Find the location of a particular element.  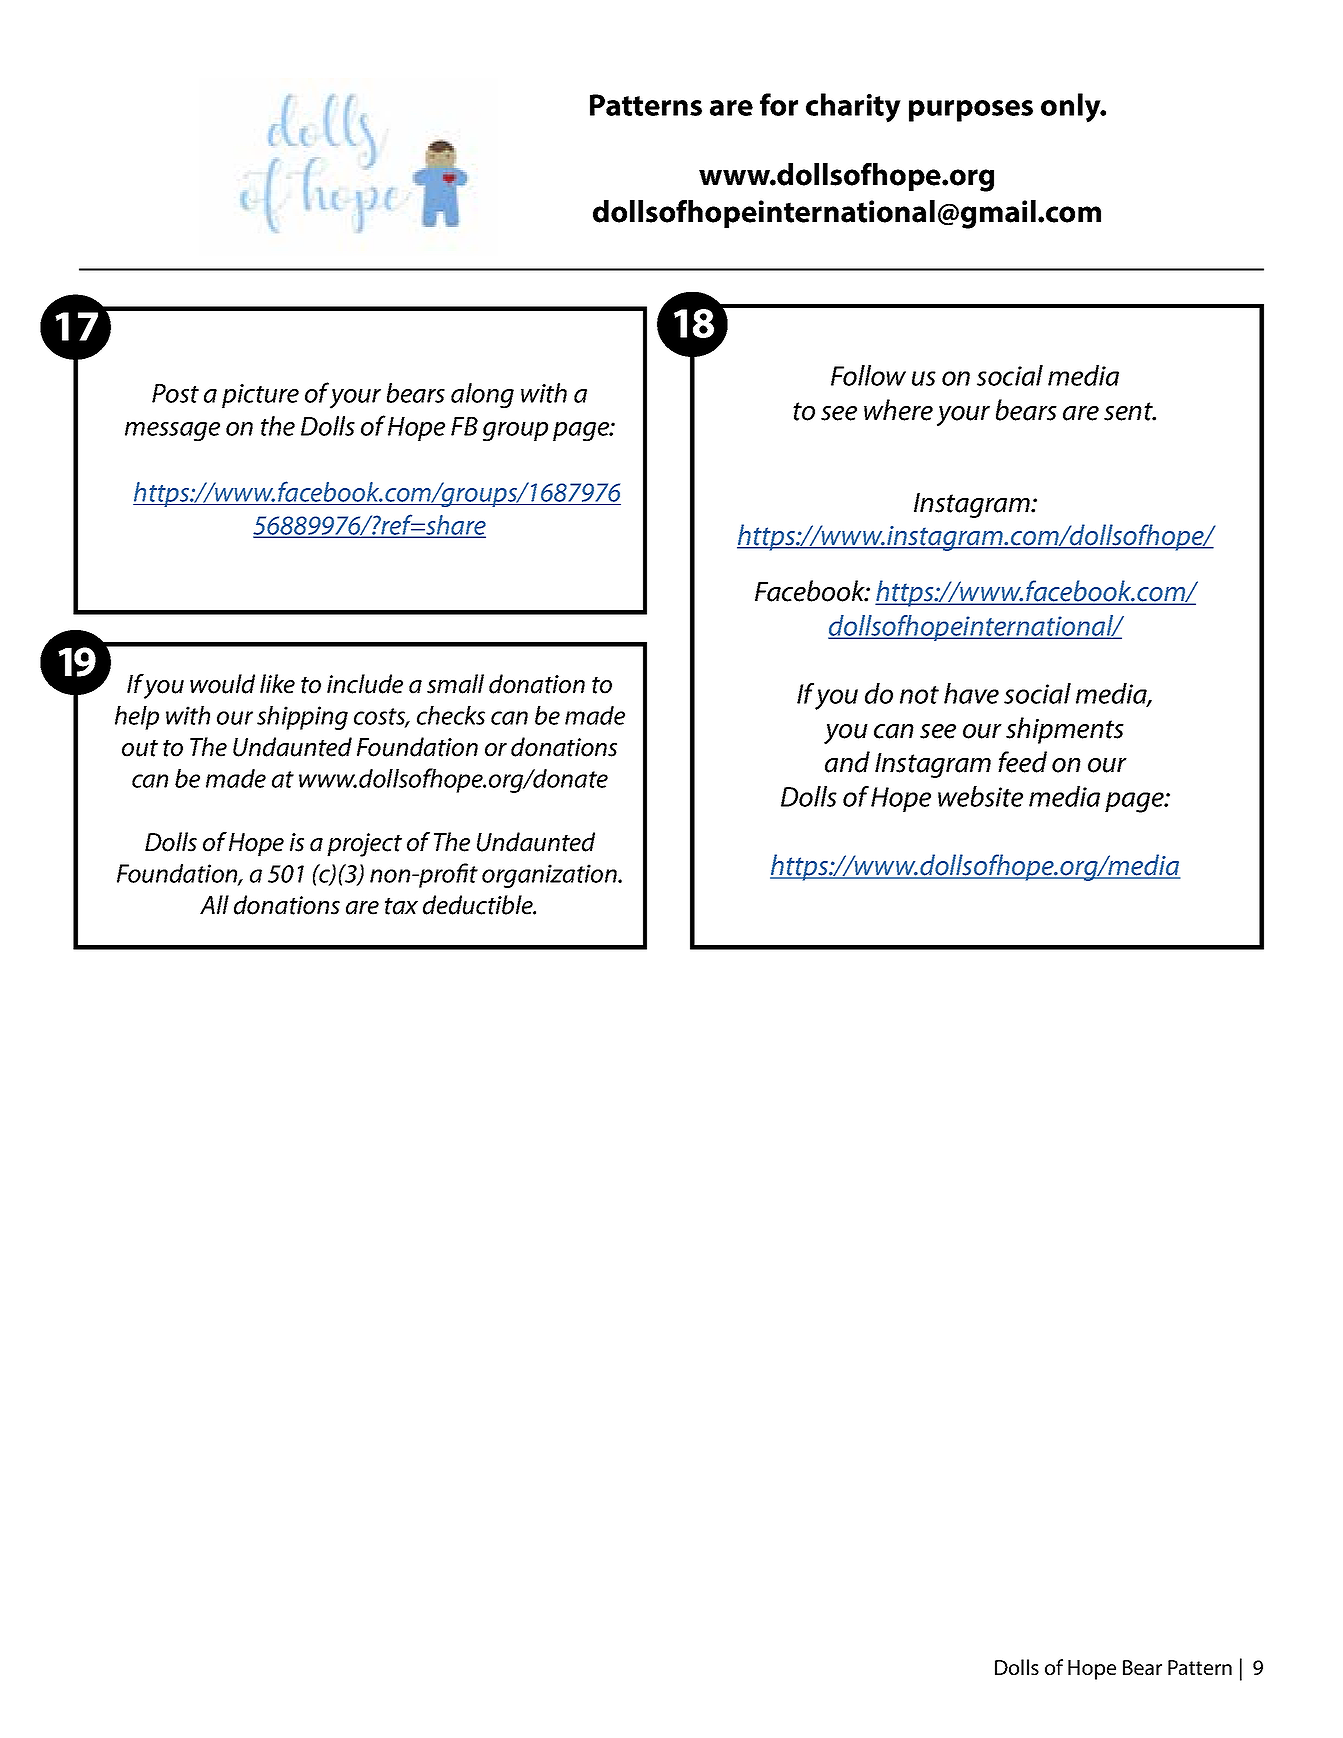

organization is located at coordinates (550, 876).
